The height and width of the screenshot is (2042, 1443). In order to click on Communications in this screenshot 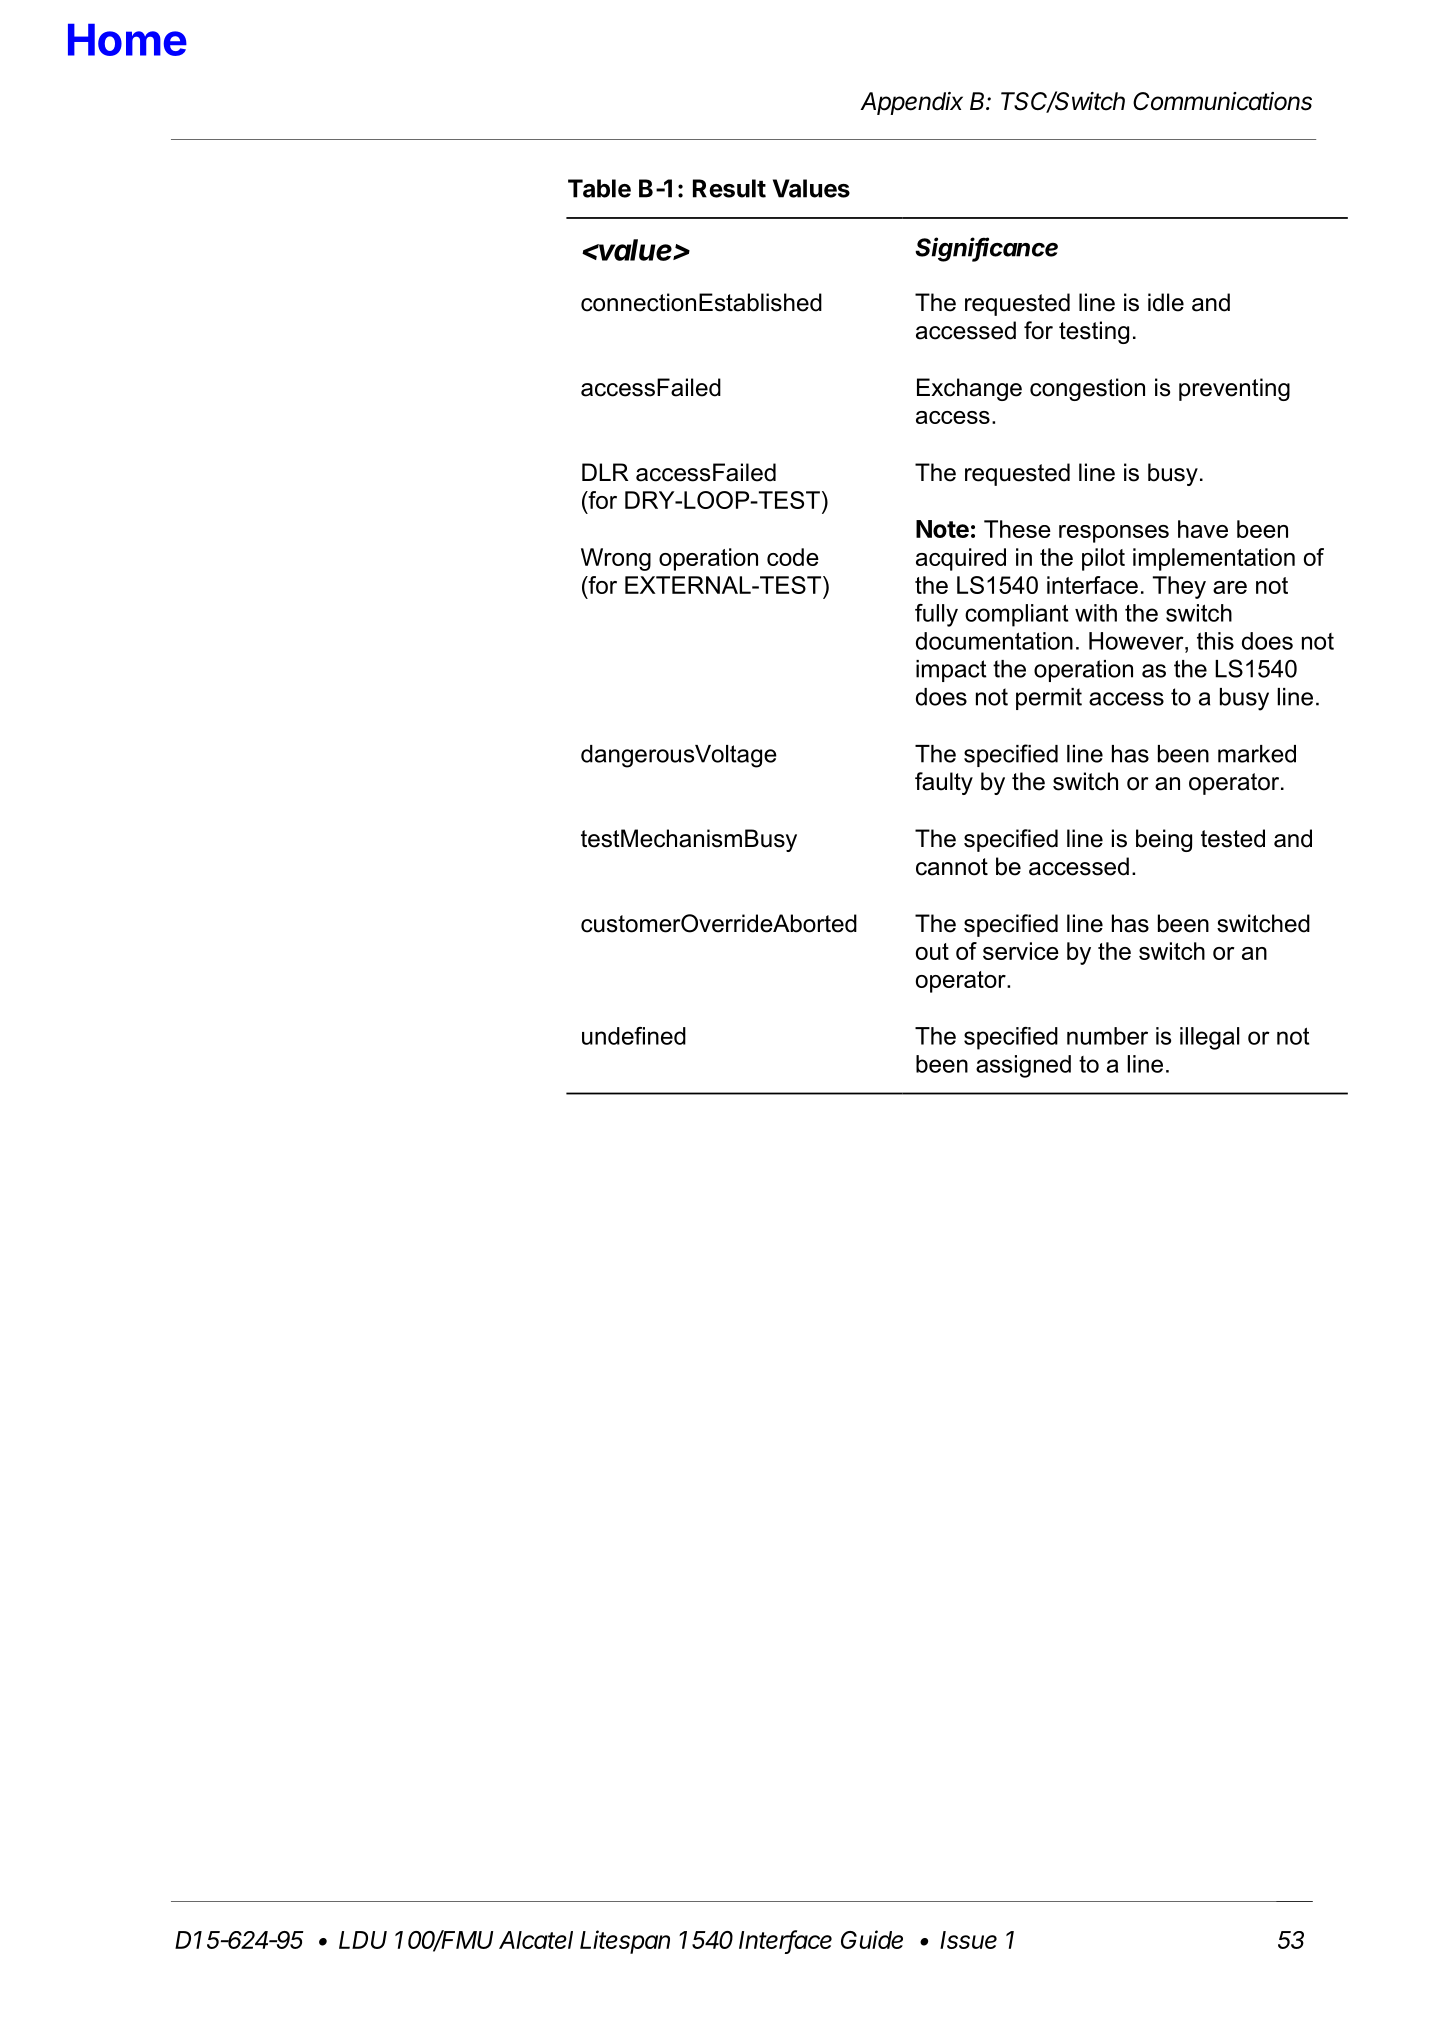, I will do `click(1222, 101)`.
